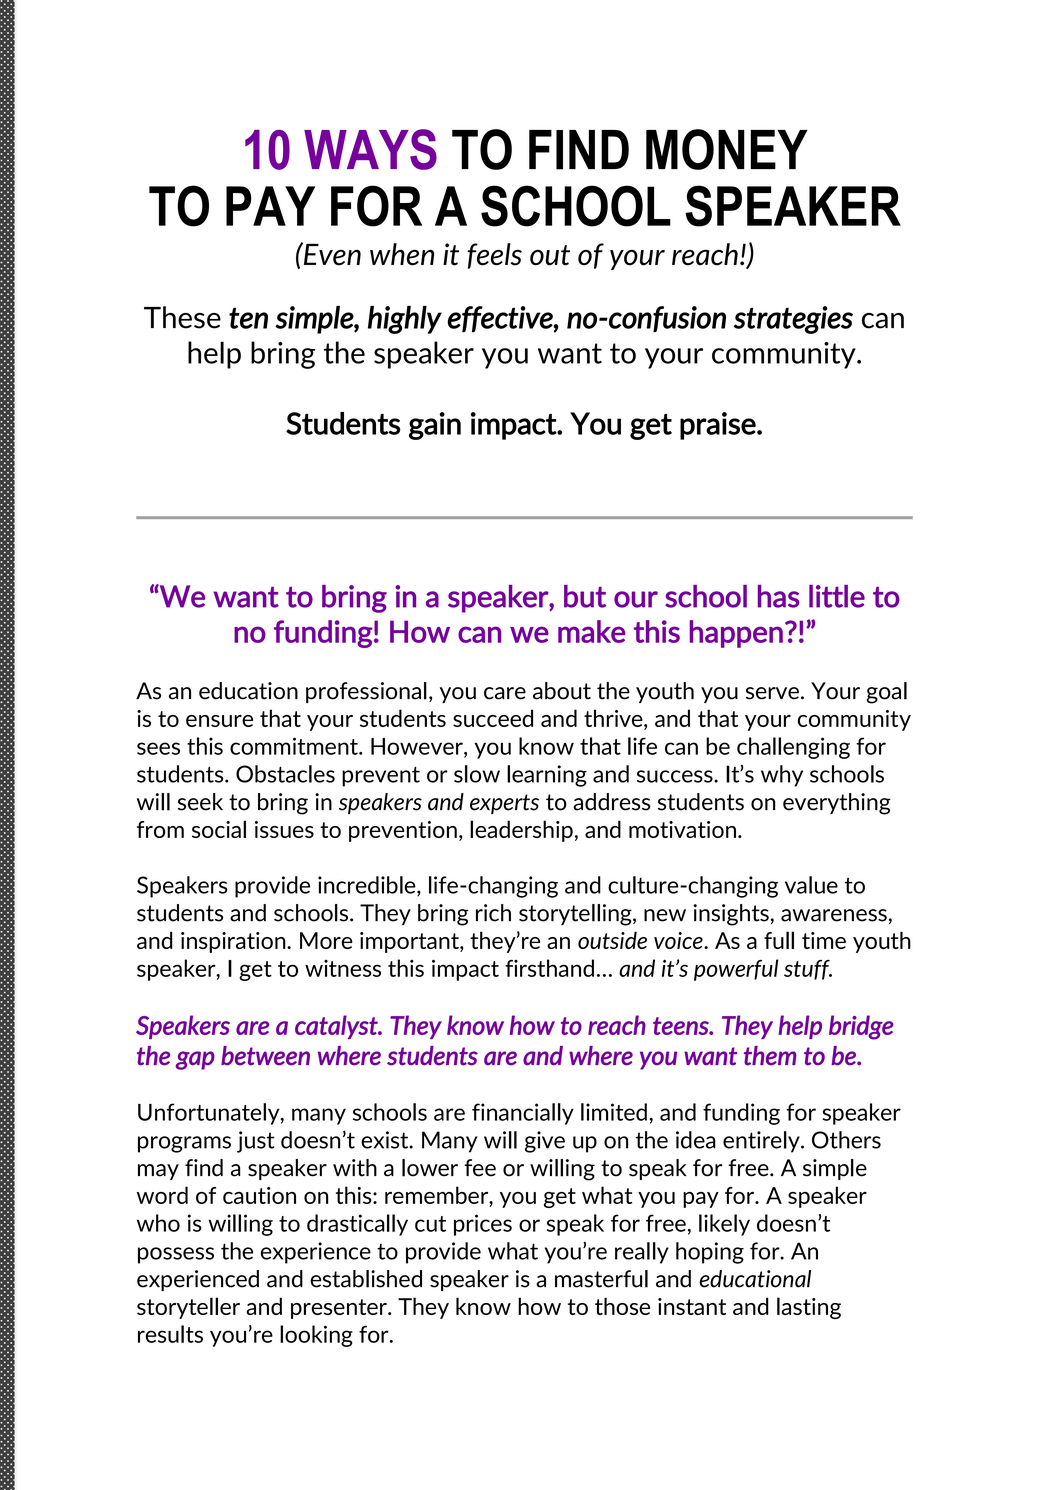 The image size is (1049, 1490). I want to click on inspiration, so click(234, 942).
